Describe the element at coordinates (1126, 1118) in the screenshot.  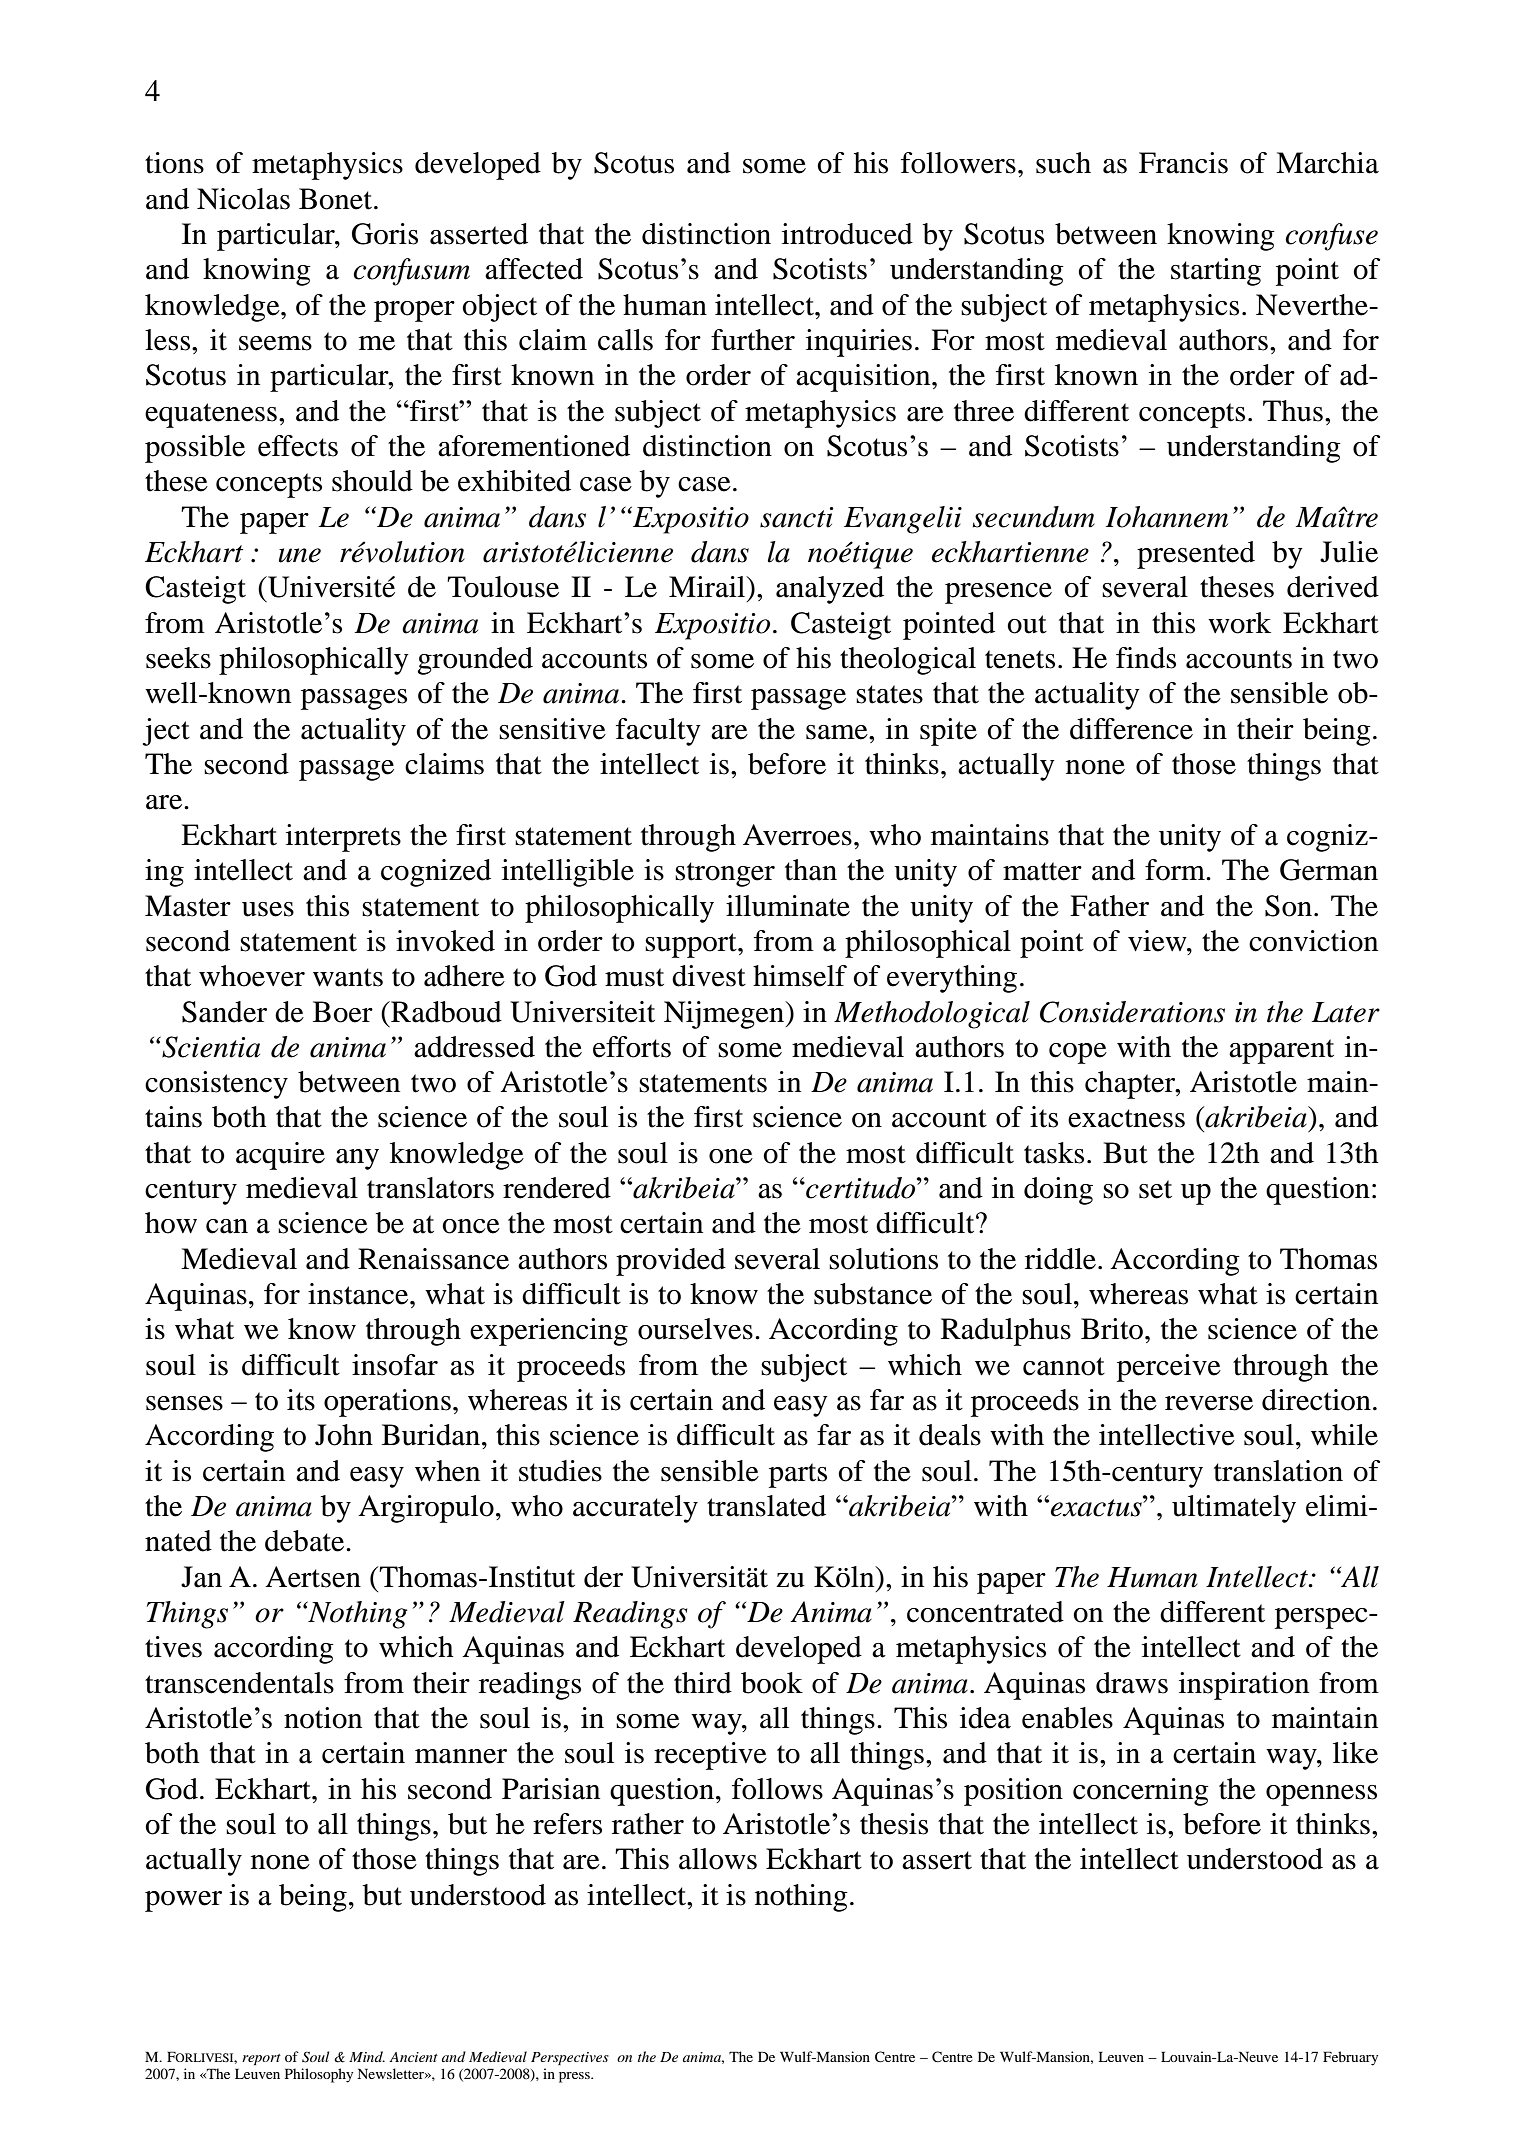
I see `exactness` at that location.
